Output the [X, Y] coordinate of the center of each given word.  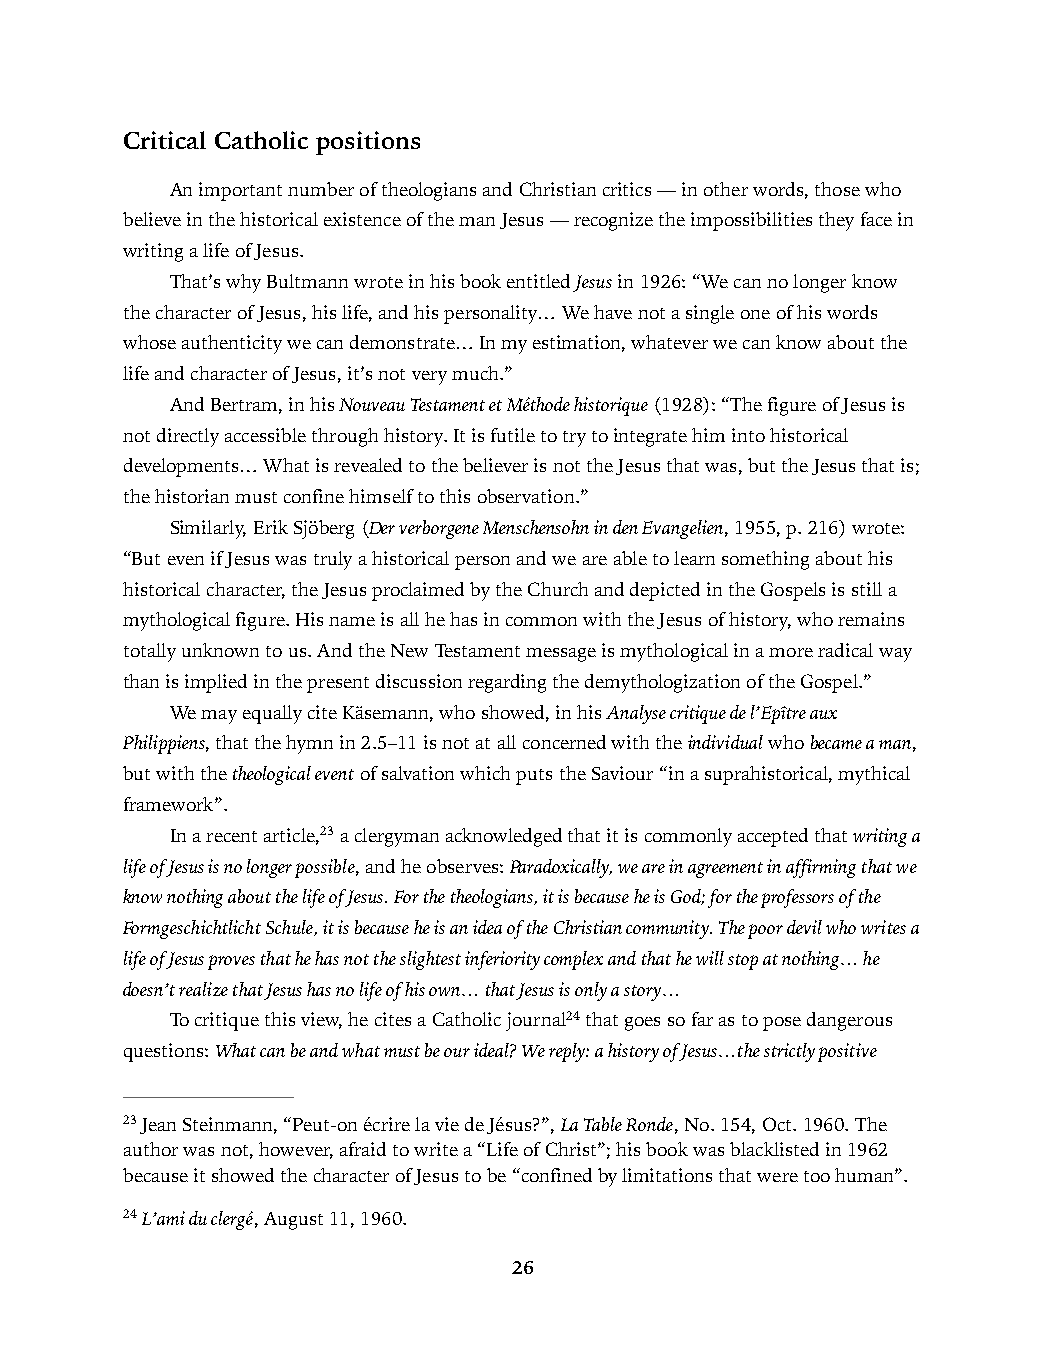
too [817, 1176]
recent [231, 836]
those [837, 189]
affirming [821, 868]
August [293, 1221]
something [765, 560]
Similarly [208, 529]
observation [527, 496]
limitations [667, 1175]
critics [627, 189]
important [240, 191]
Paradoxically [561, 868]
